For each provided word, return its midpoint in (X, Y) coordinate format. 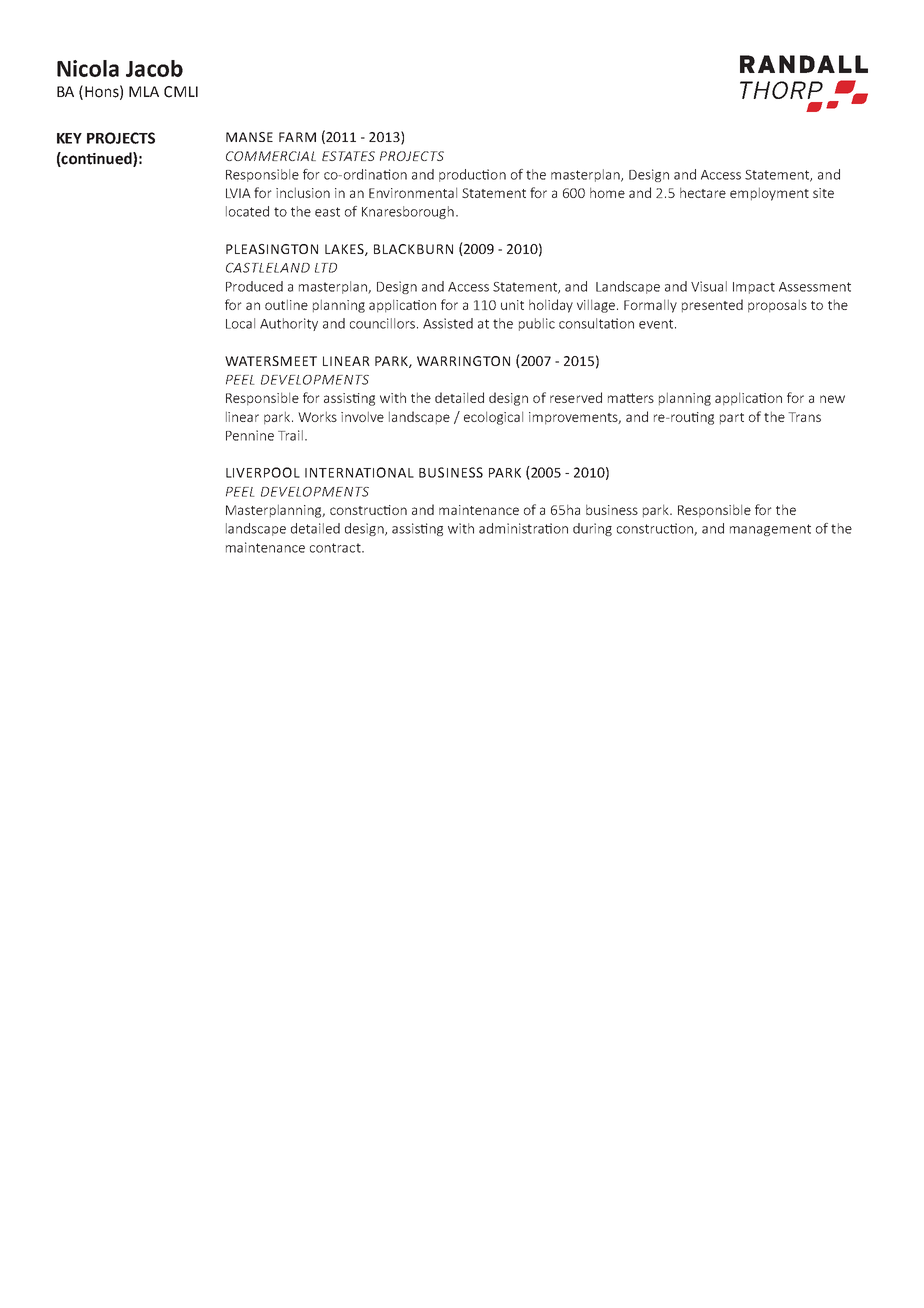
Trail (290, 435)
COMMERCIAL (271, 156)
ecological (493, 418)
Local (240, 323)
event (657, 324)
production (472, 175)
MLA (144, 91)
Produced (254, 286)
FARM (297, 137)
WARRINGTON (463, 361)
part (732, 419)
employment (769, 194)
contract (336, 548)
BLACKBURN (413, 249)
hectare (703, 192)
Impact (754, 288)
